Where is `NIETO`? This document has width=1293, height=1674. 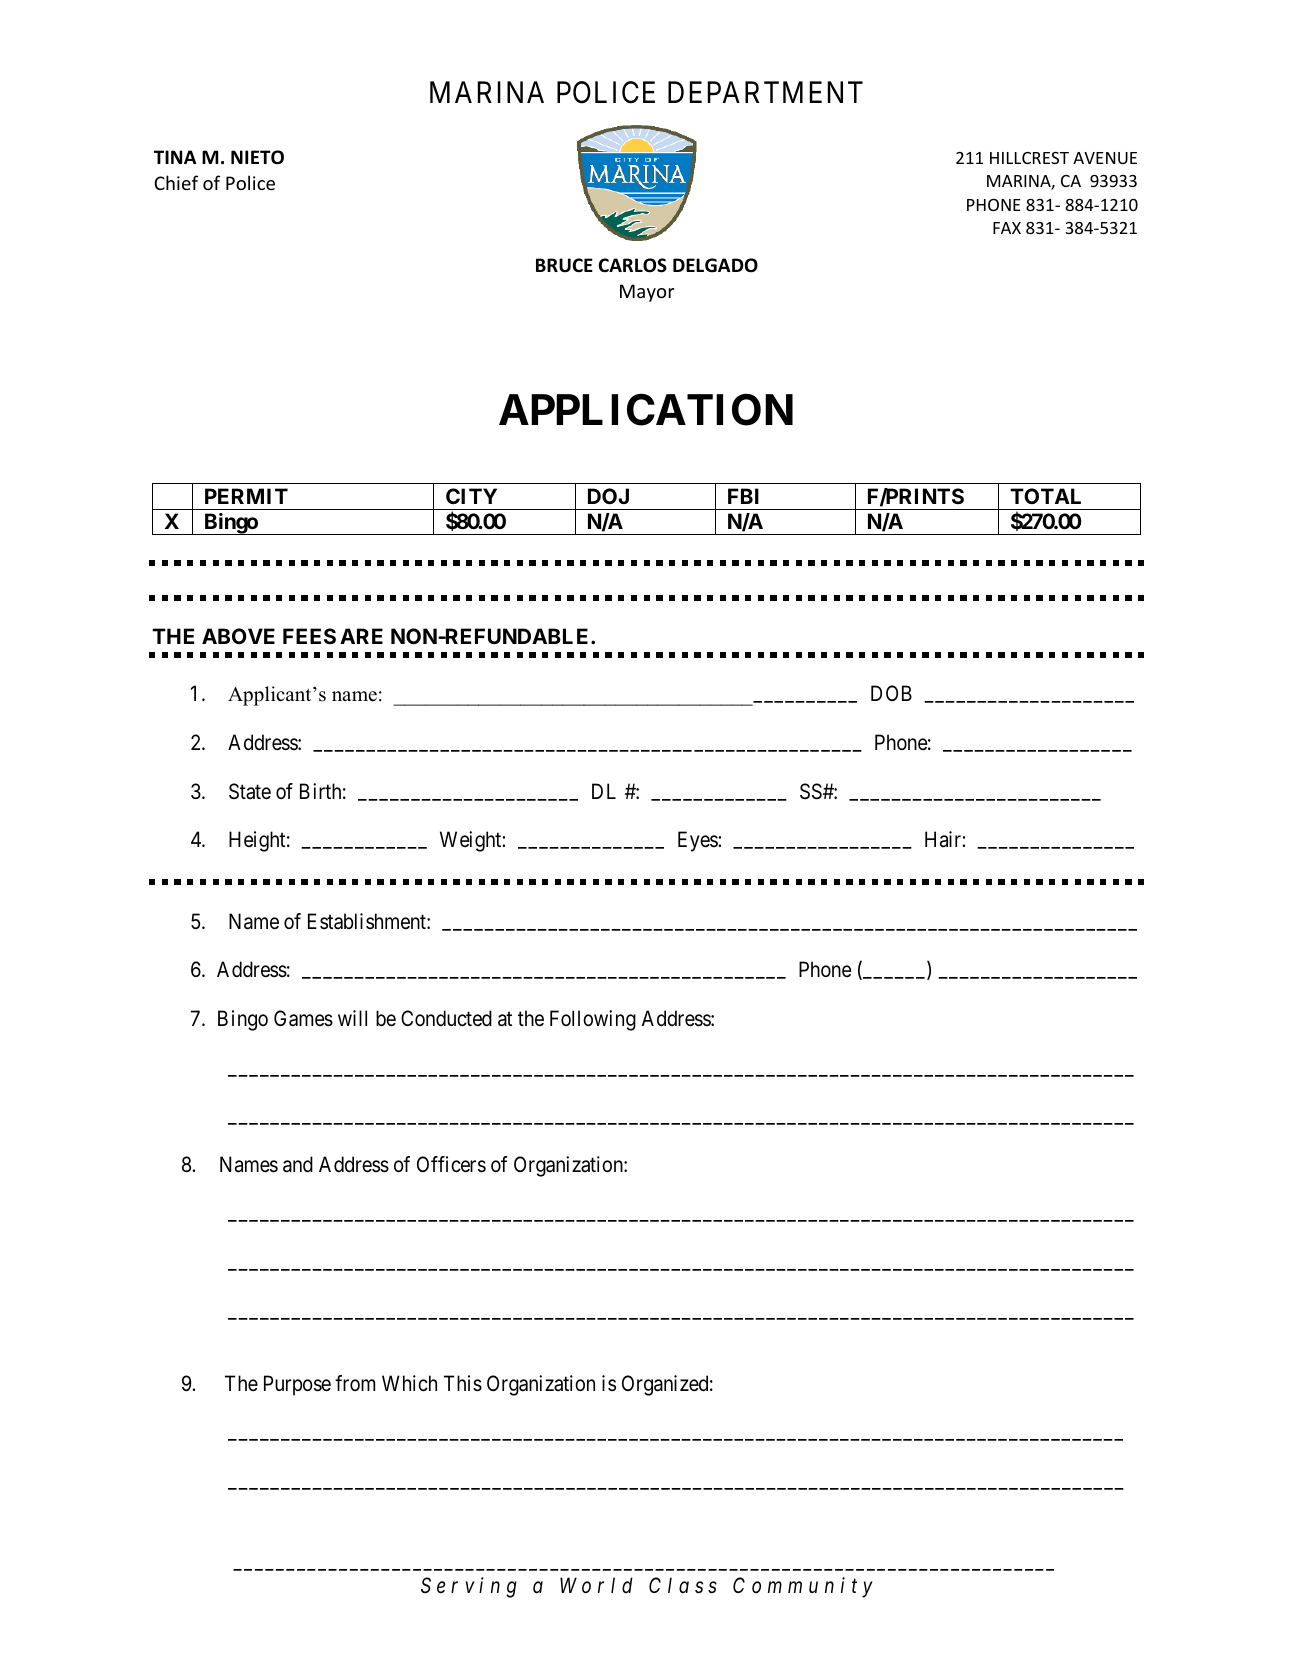 NIETO is located at coordinates (257, 157).
